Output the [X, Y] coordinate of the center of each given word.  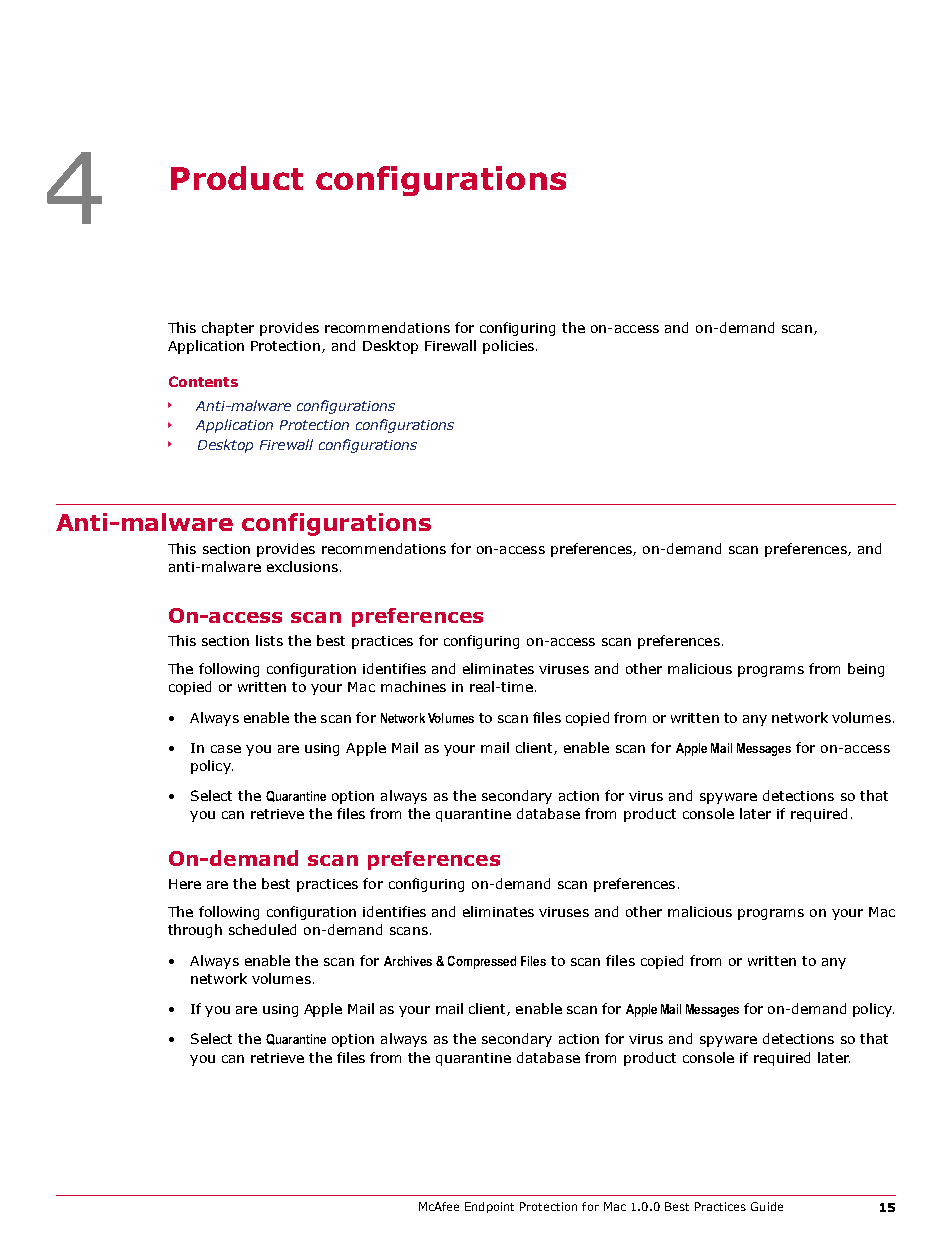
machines [413, 686]
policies [508, 347]
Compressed [482, 962]
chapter [228, 329]
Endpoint [489, 1207]
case [226, 749]
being [866, 670]
